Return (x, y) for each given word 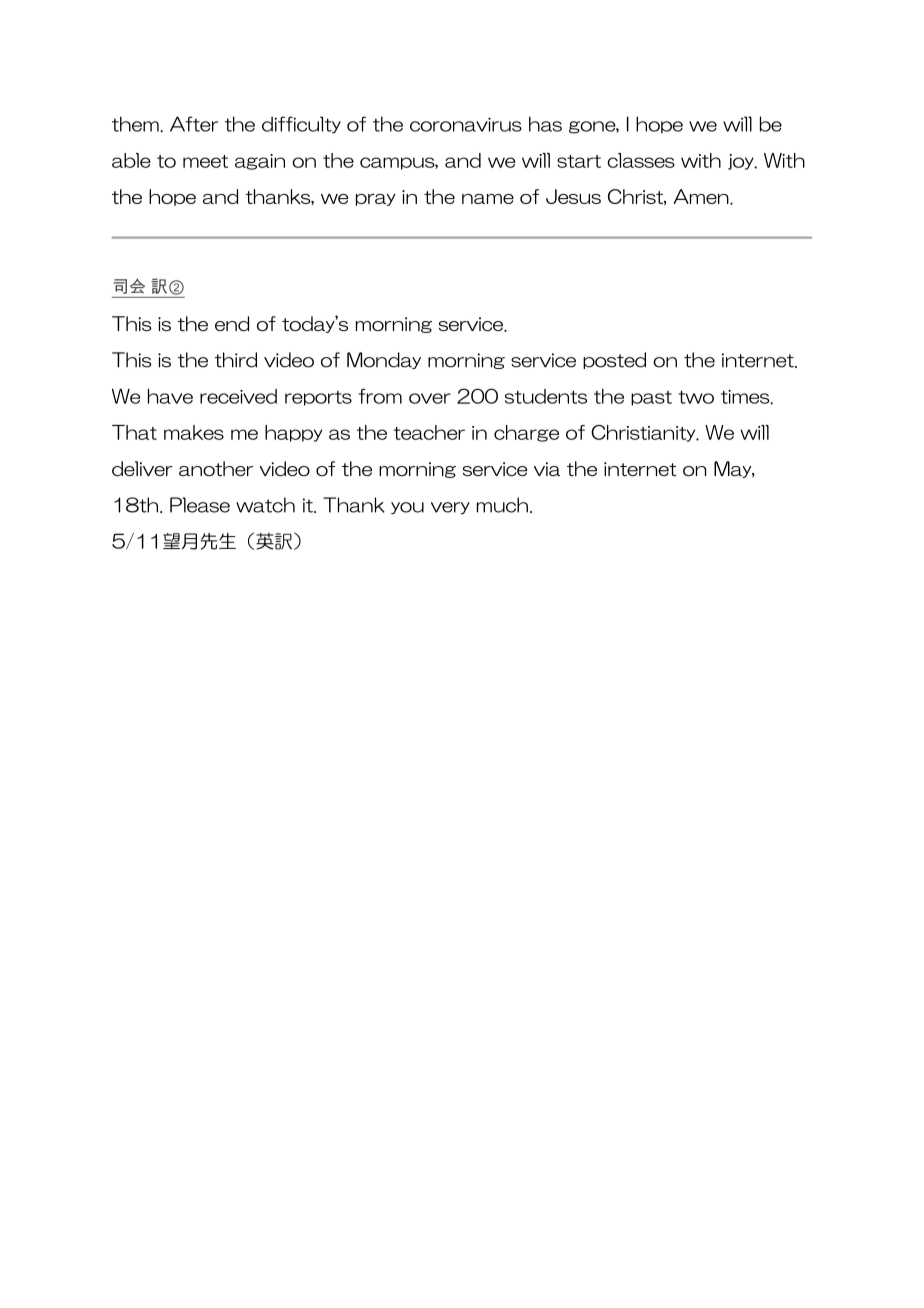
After (194, 124)
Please (200, 505)
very (450, 508)
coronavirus (466, 124)
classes (641, 160)
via (547, 469)
